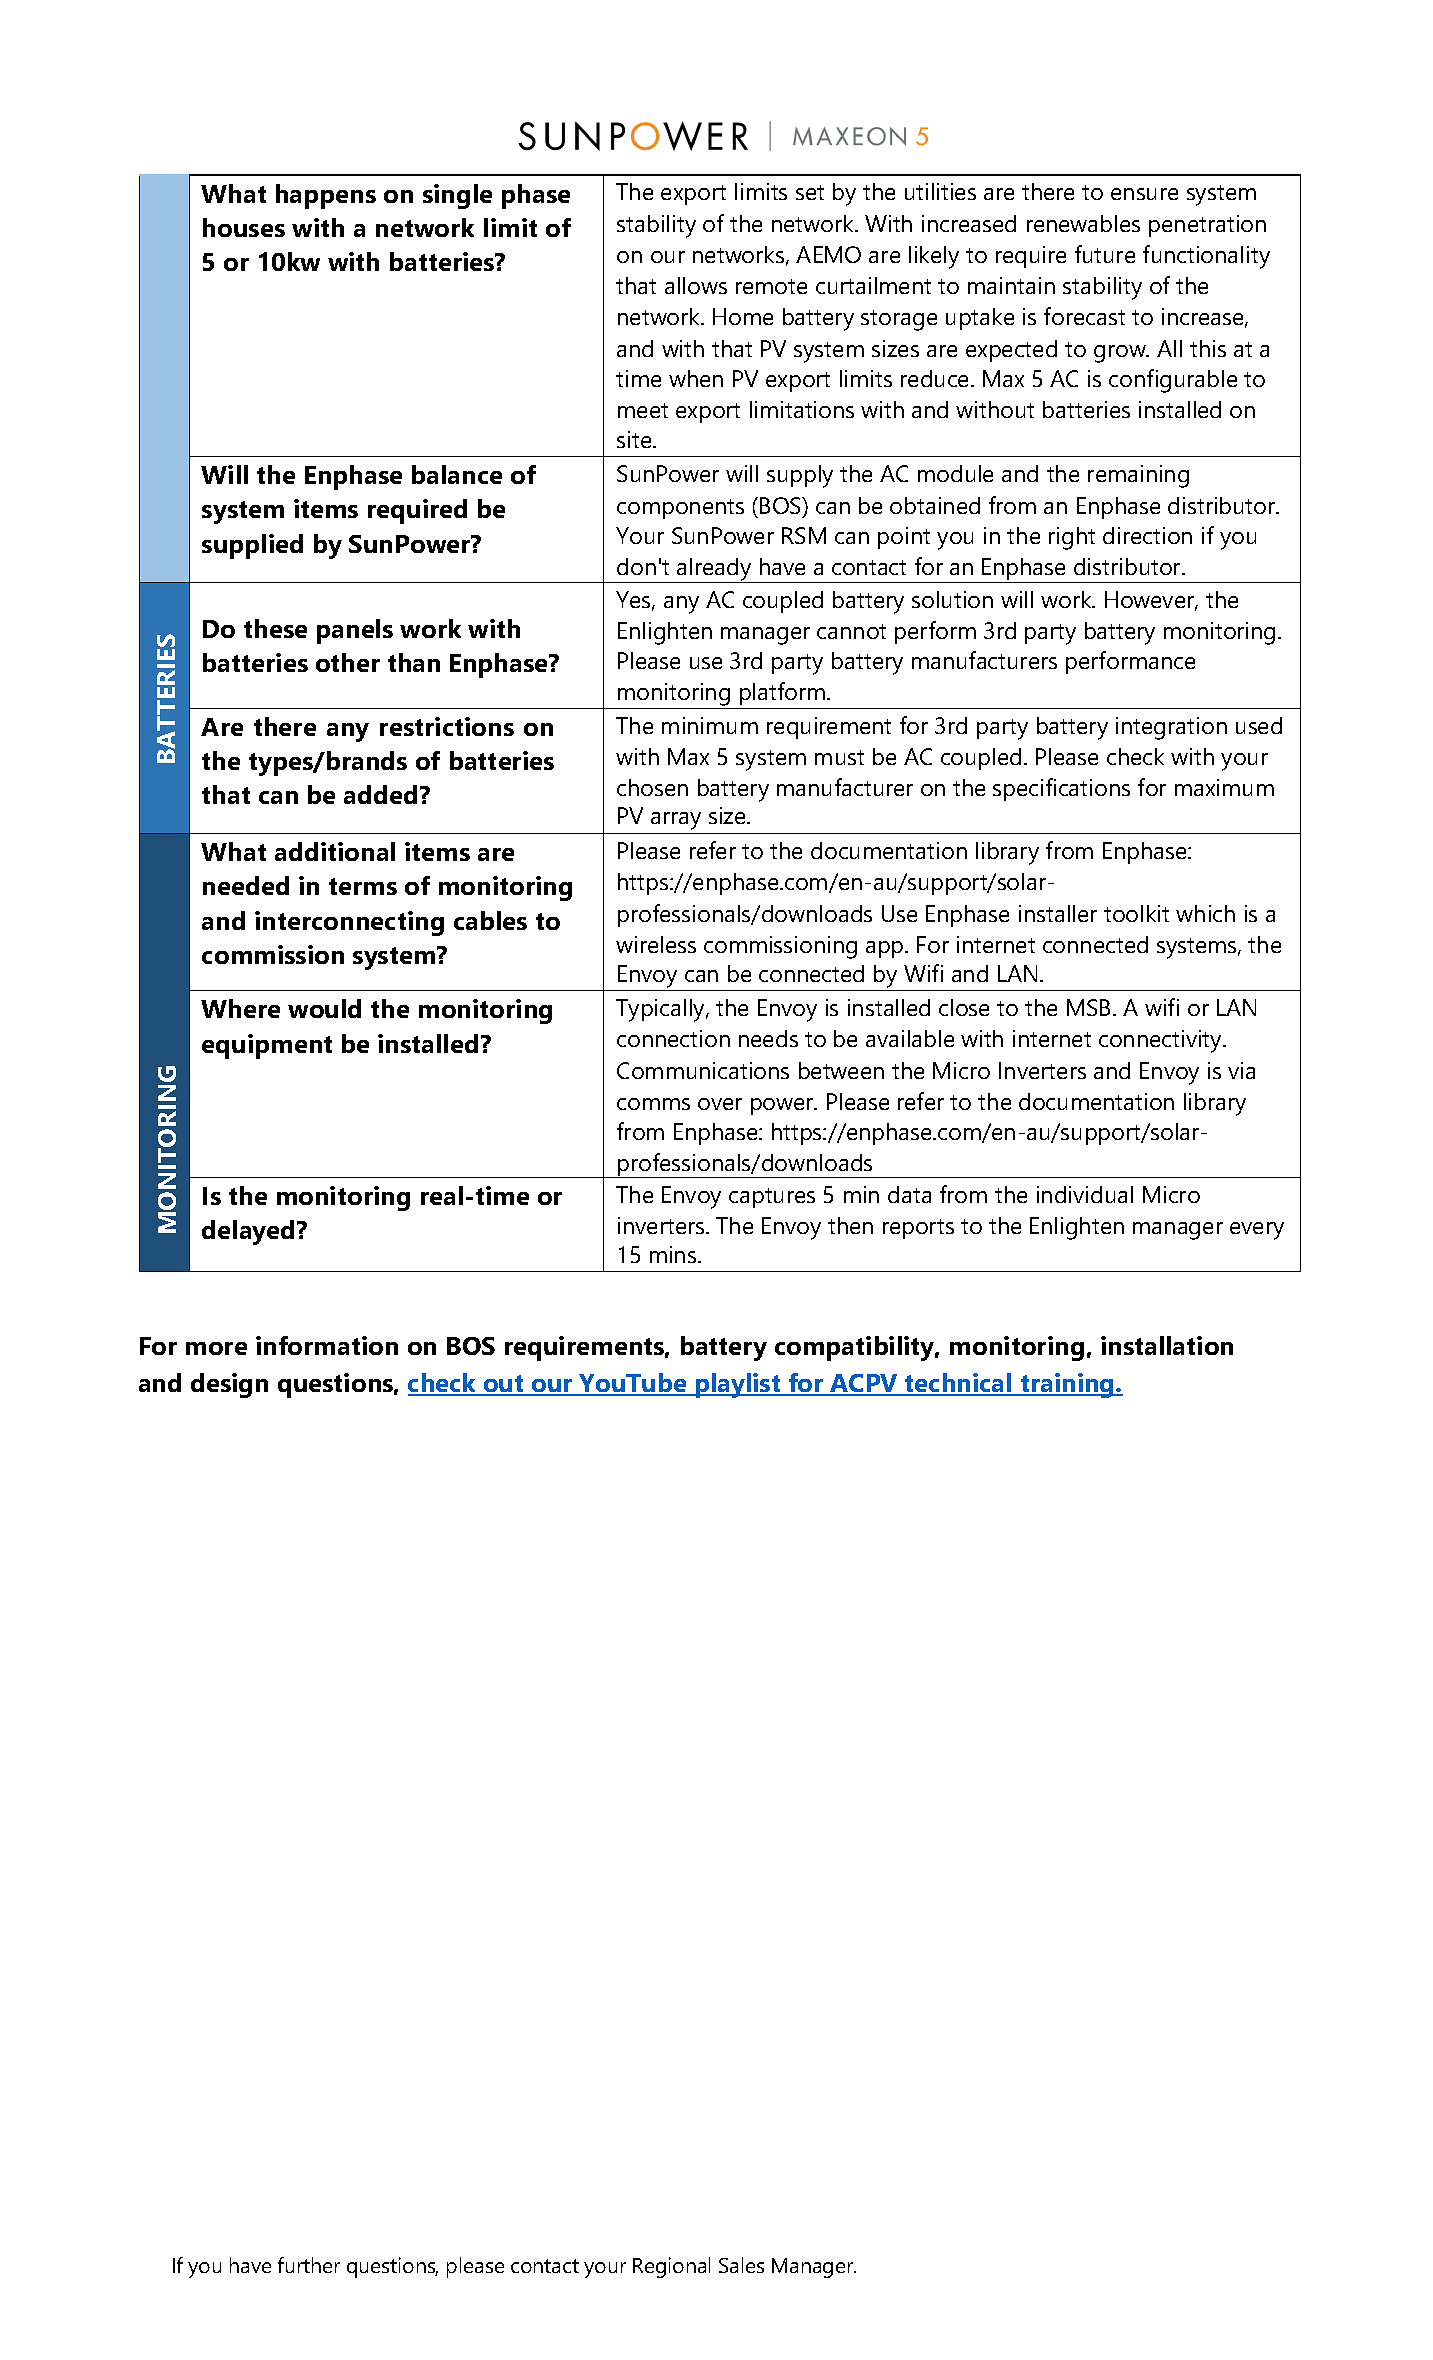 Image resolution: width=1433 pixels, height=2360 pixels. I want to click on happens, so click(326, 196).
